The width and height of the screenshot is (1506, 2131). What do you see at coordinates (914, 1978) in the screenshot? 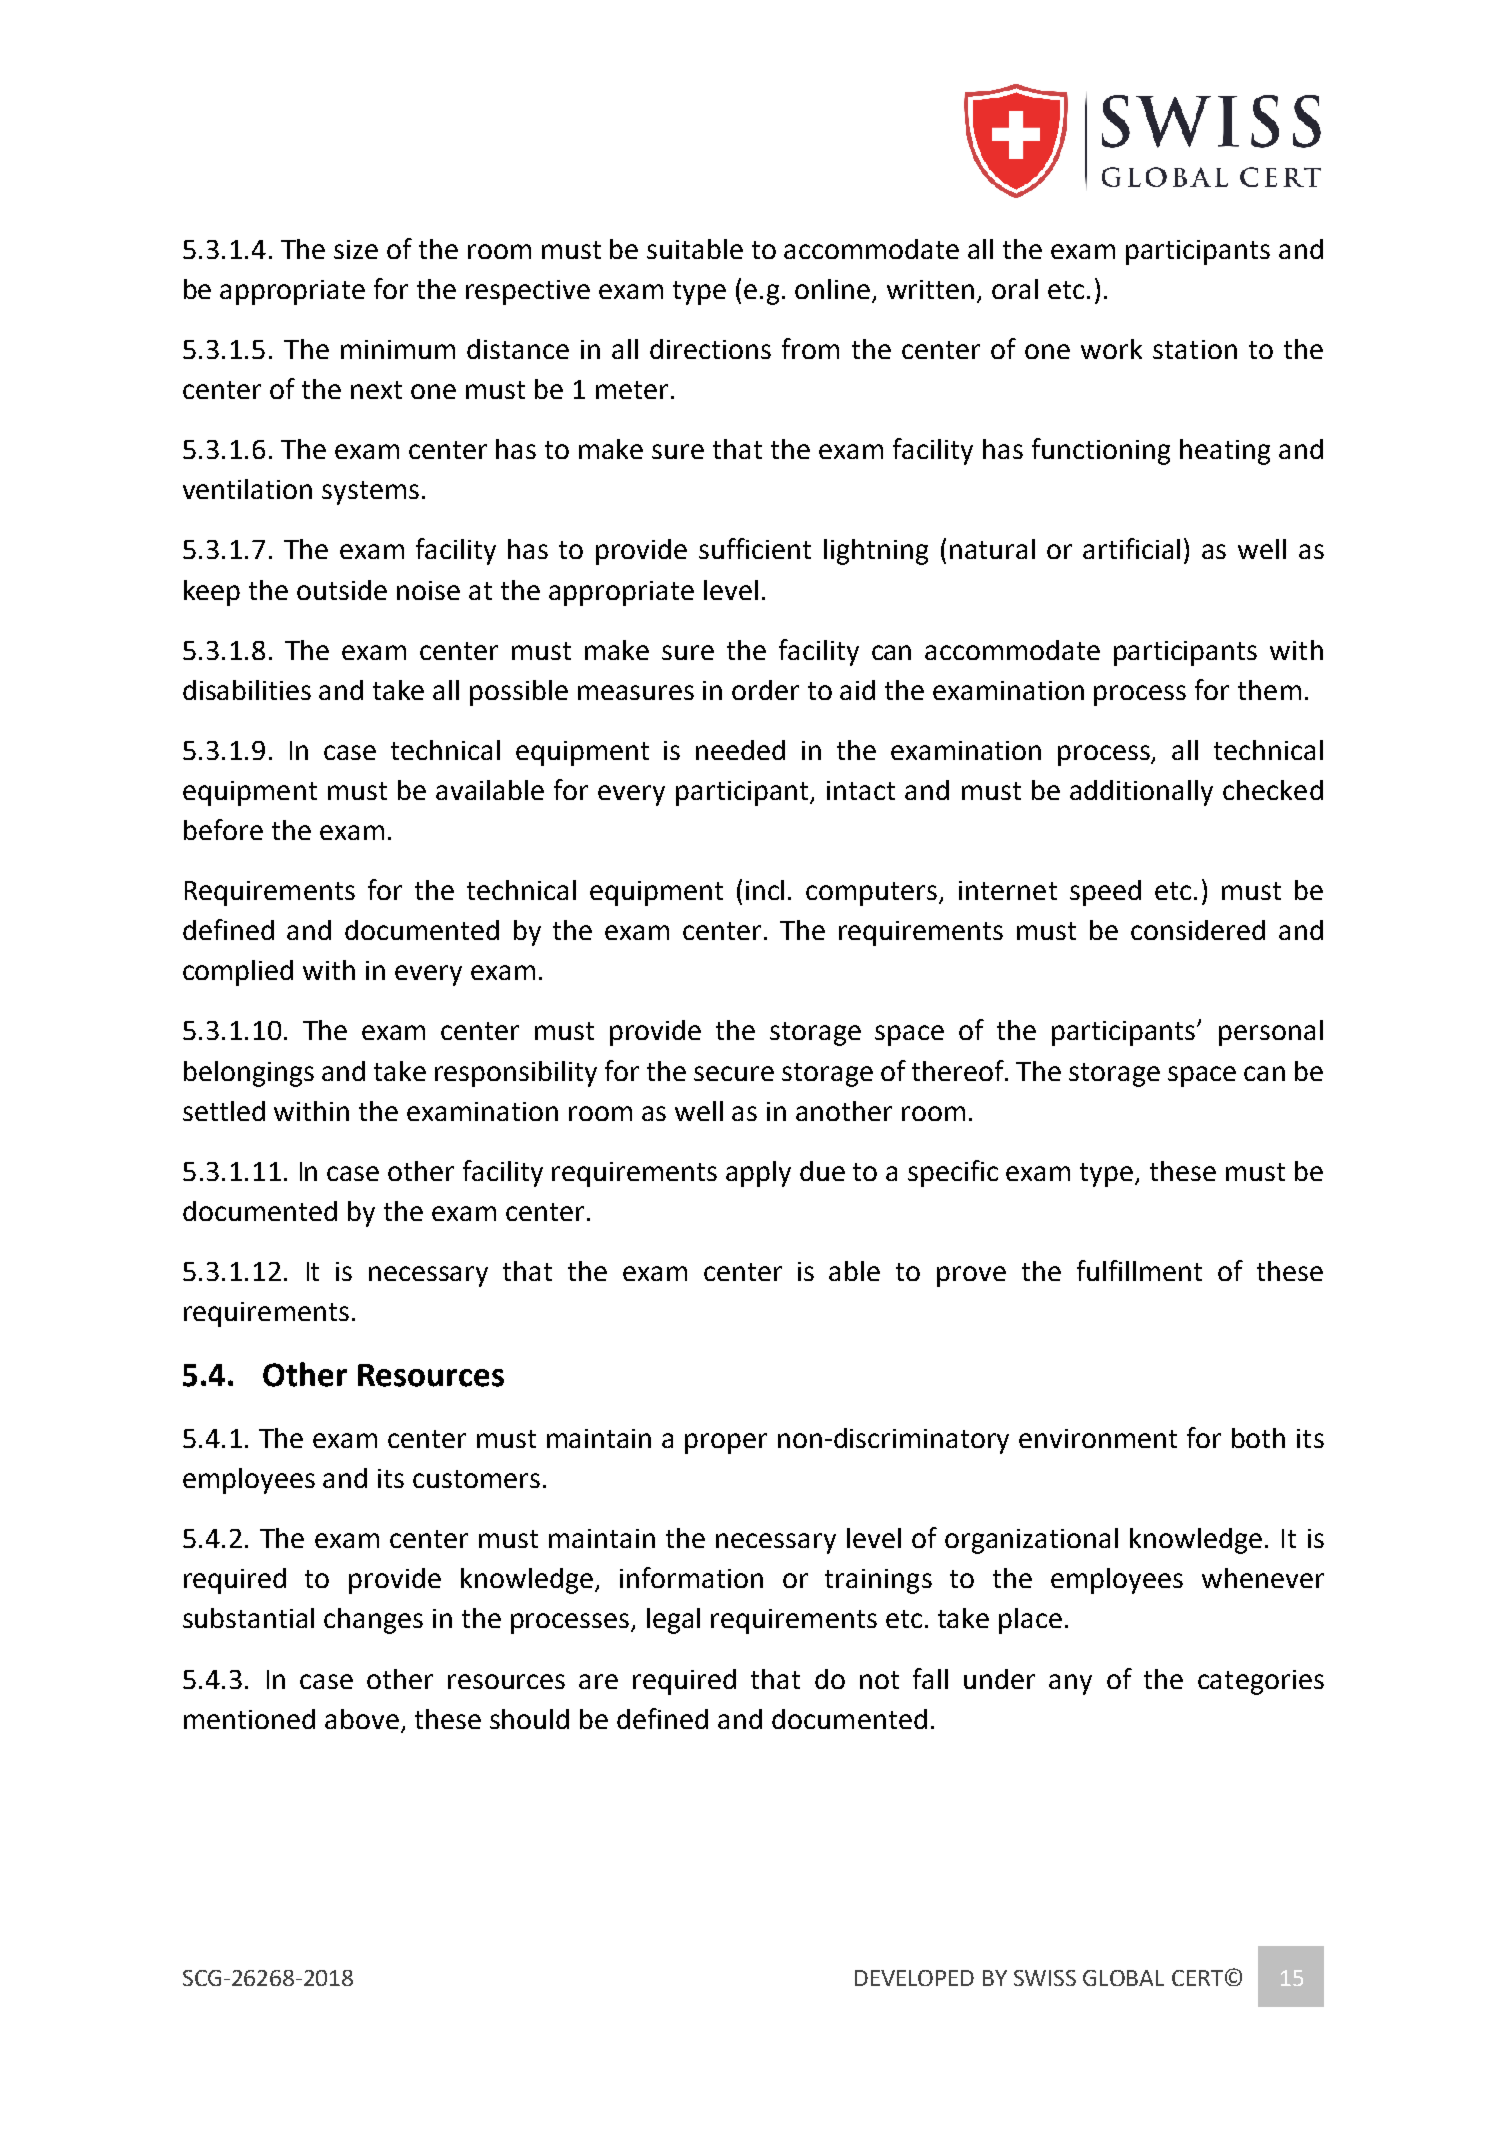
I see `DEVELOPED` at bounding box center [914, 1978].
